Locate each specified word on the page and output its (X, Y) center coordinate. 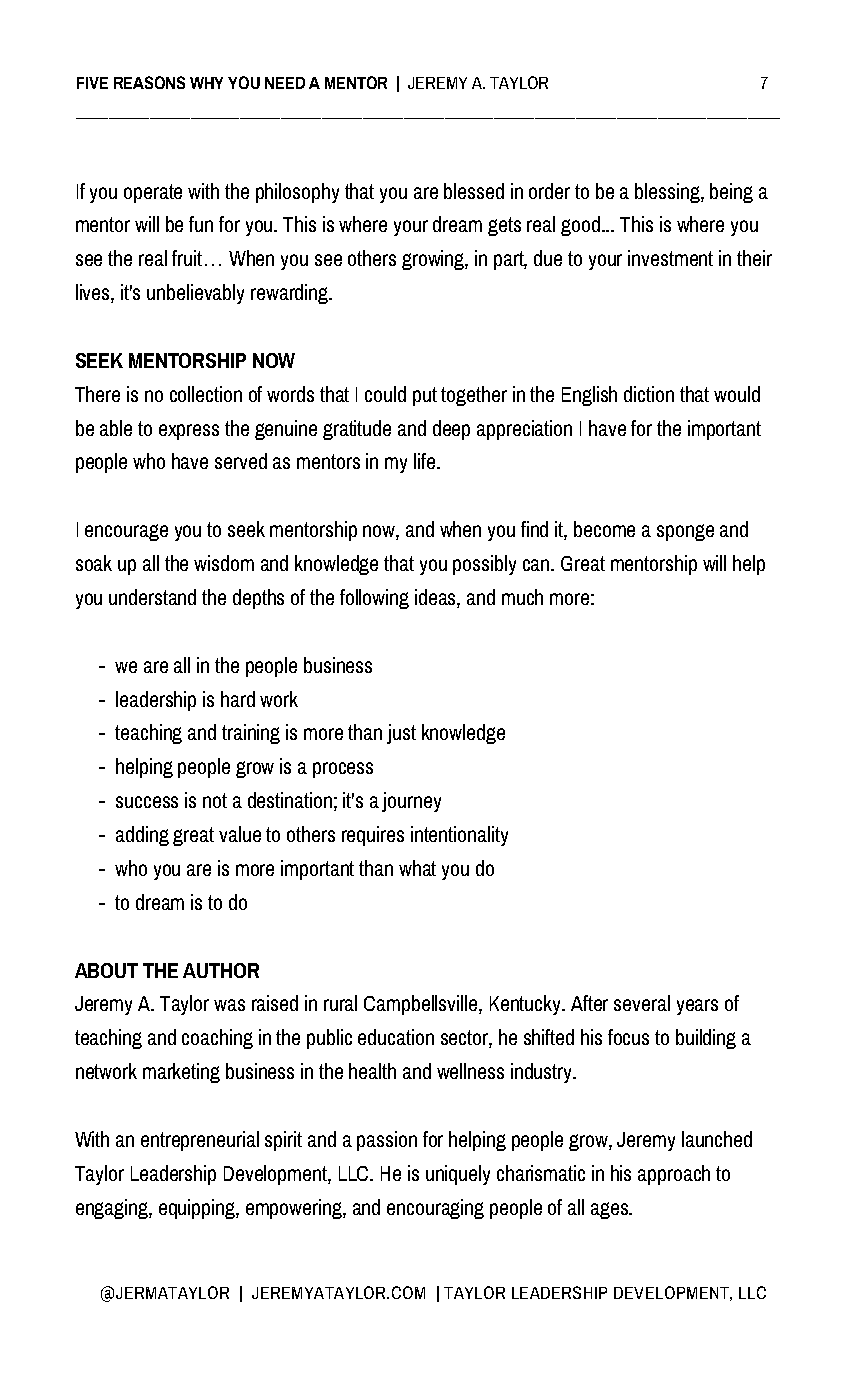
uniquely (458, 1175)
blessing (668, 193)
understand (152, 597)
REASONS (149, 82)
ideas (436, 598)
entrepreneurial (200, 1141)
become (604, 529)
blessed (474, 191)
